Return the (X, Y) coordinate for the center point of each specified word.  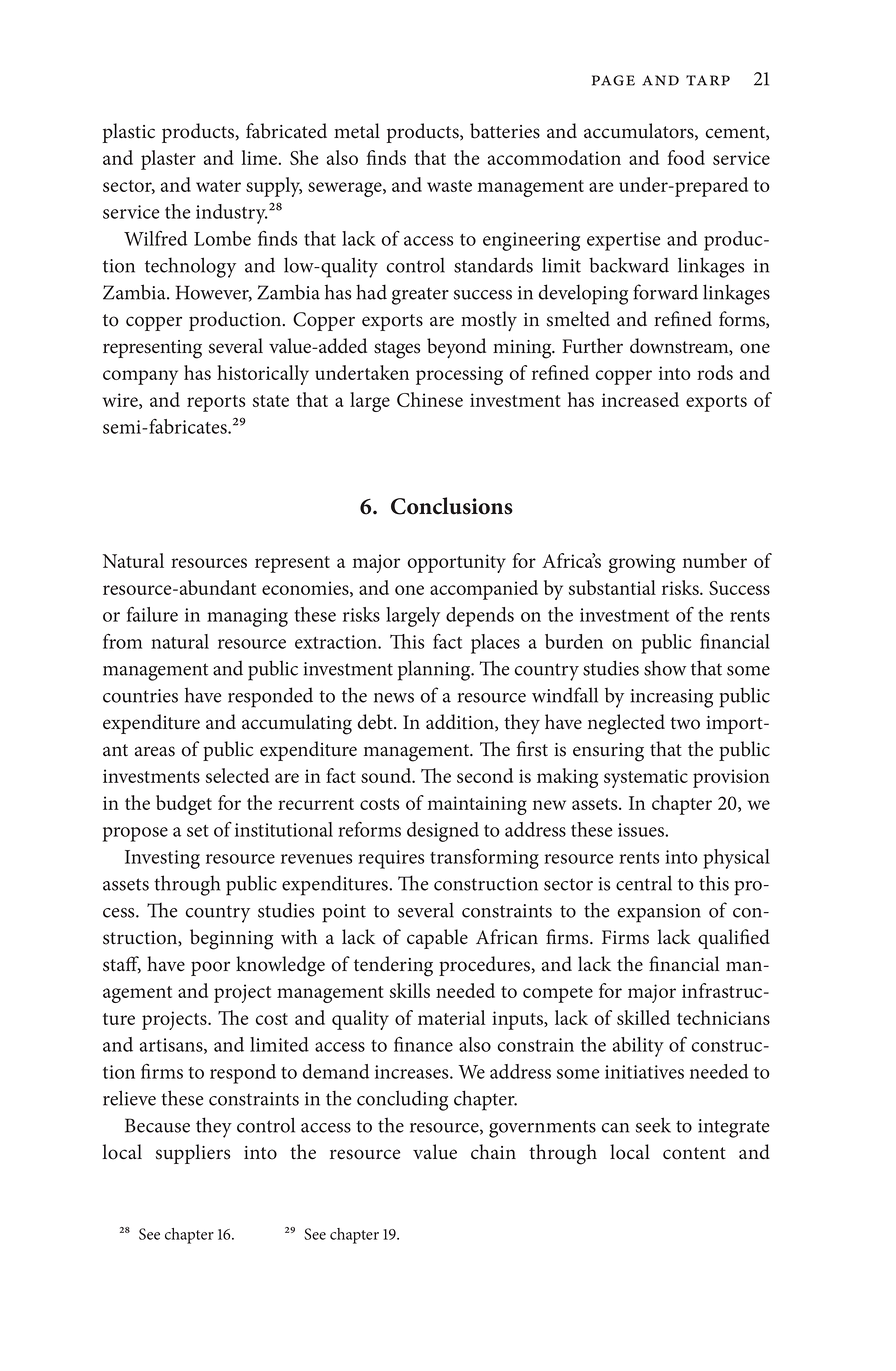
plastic (129, 133)
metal (357, 131)
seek (653, 1125)
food (686, 157)
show (665, 668)
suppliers (193, 1154)
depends (480, 617)
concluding (402, 1100)
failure (152, 614)
